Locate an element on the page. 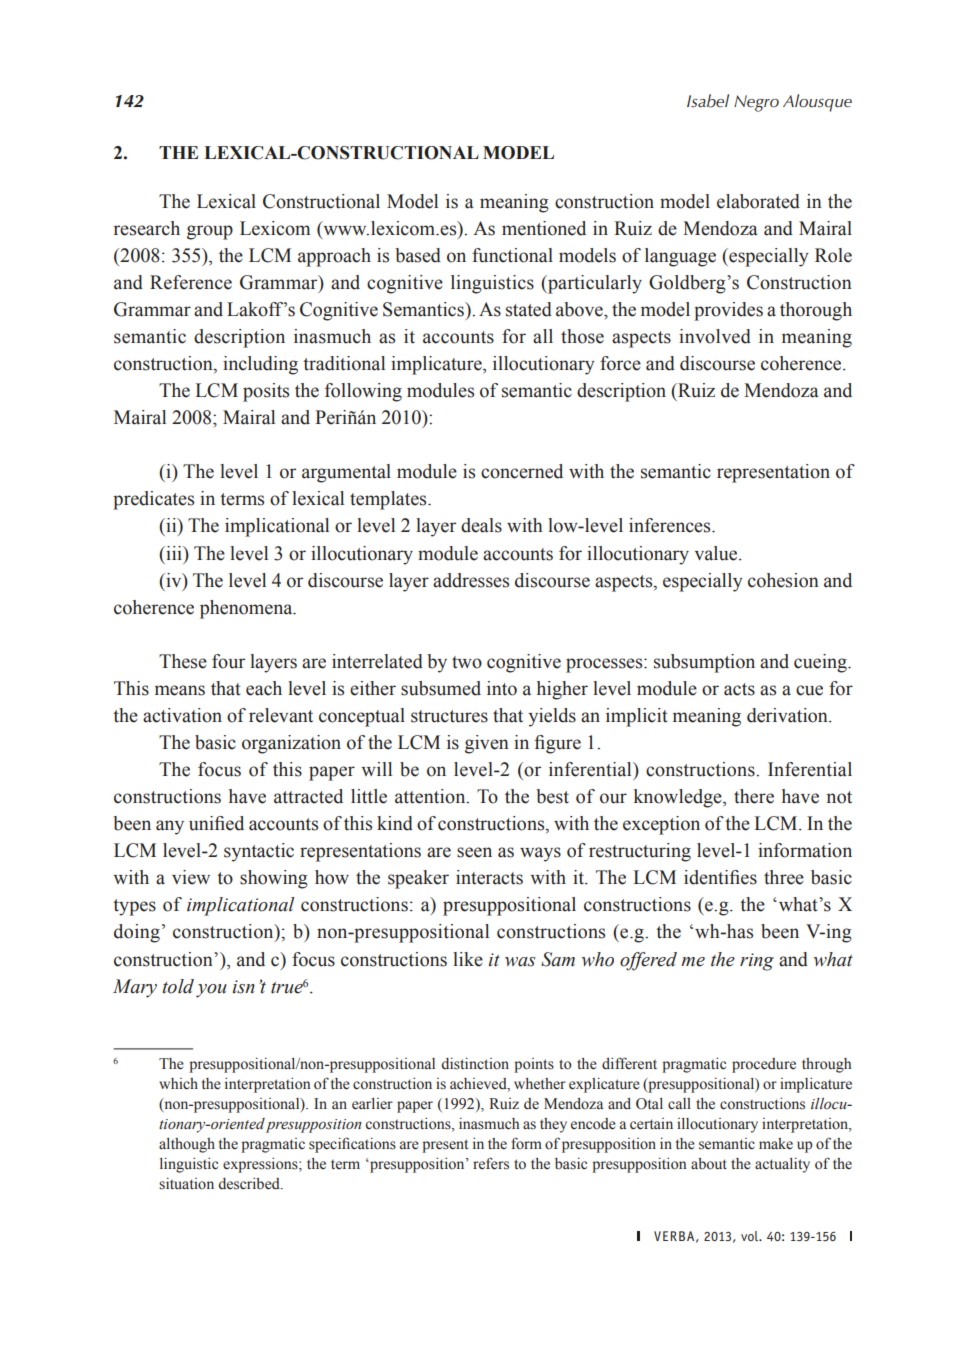 This page has width=966, height=1364. refers is located at coordinates (491, 1163).
